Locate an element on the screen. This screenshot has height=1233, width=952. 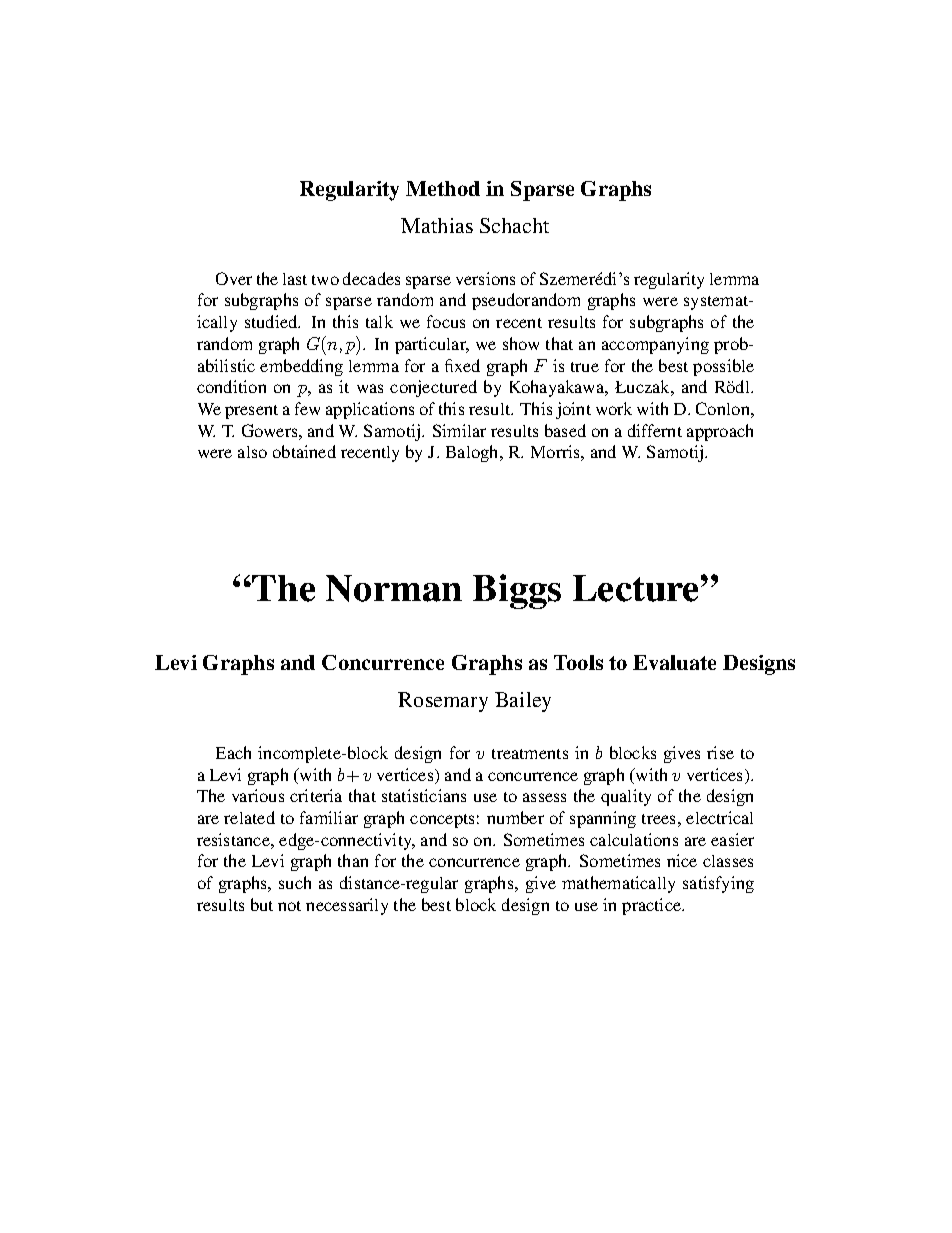
nice is located at coordinates (682, 860).
